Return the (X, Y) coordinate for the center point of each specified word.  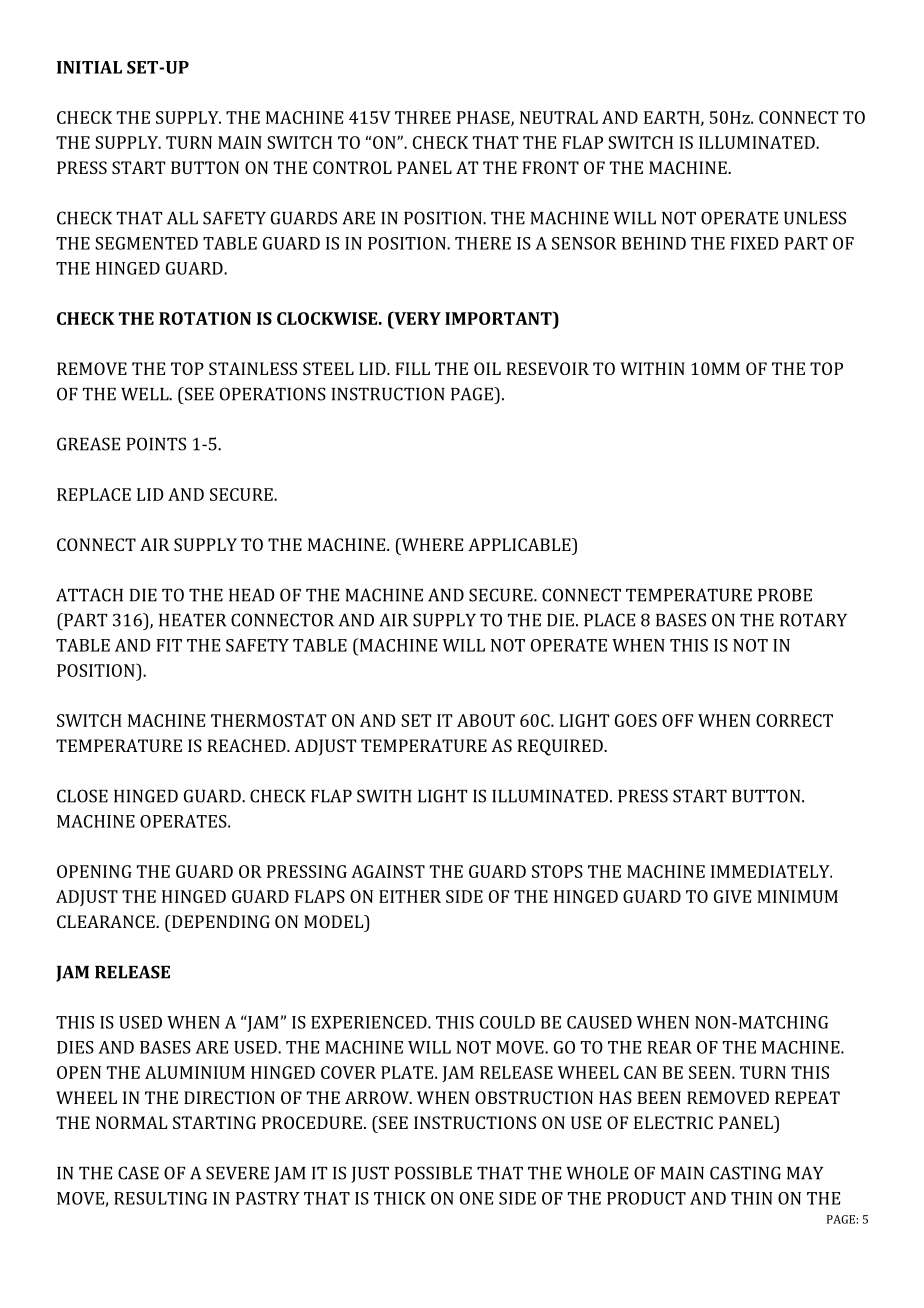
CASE (138, 1173)
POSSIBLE (433, 1173)
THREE (423, 117)
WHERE (431, 544)
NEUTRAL (559, 117)
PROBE (785, 595)
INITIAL (89, 67)
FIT (169, 645)
